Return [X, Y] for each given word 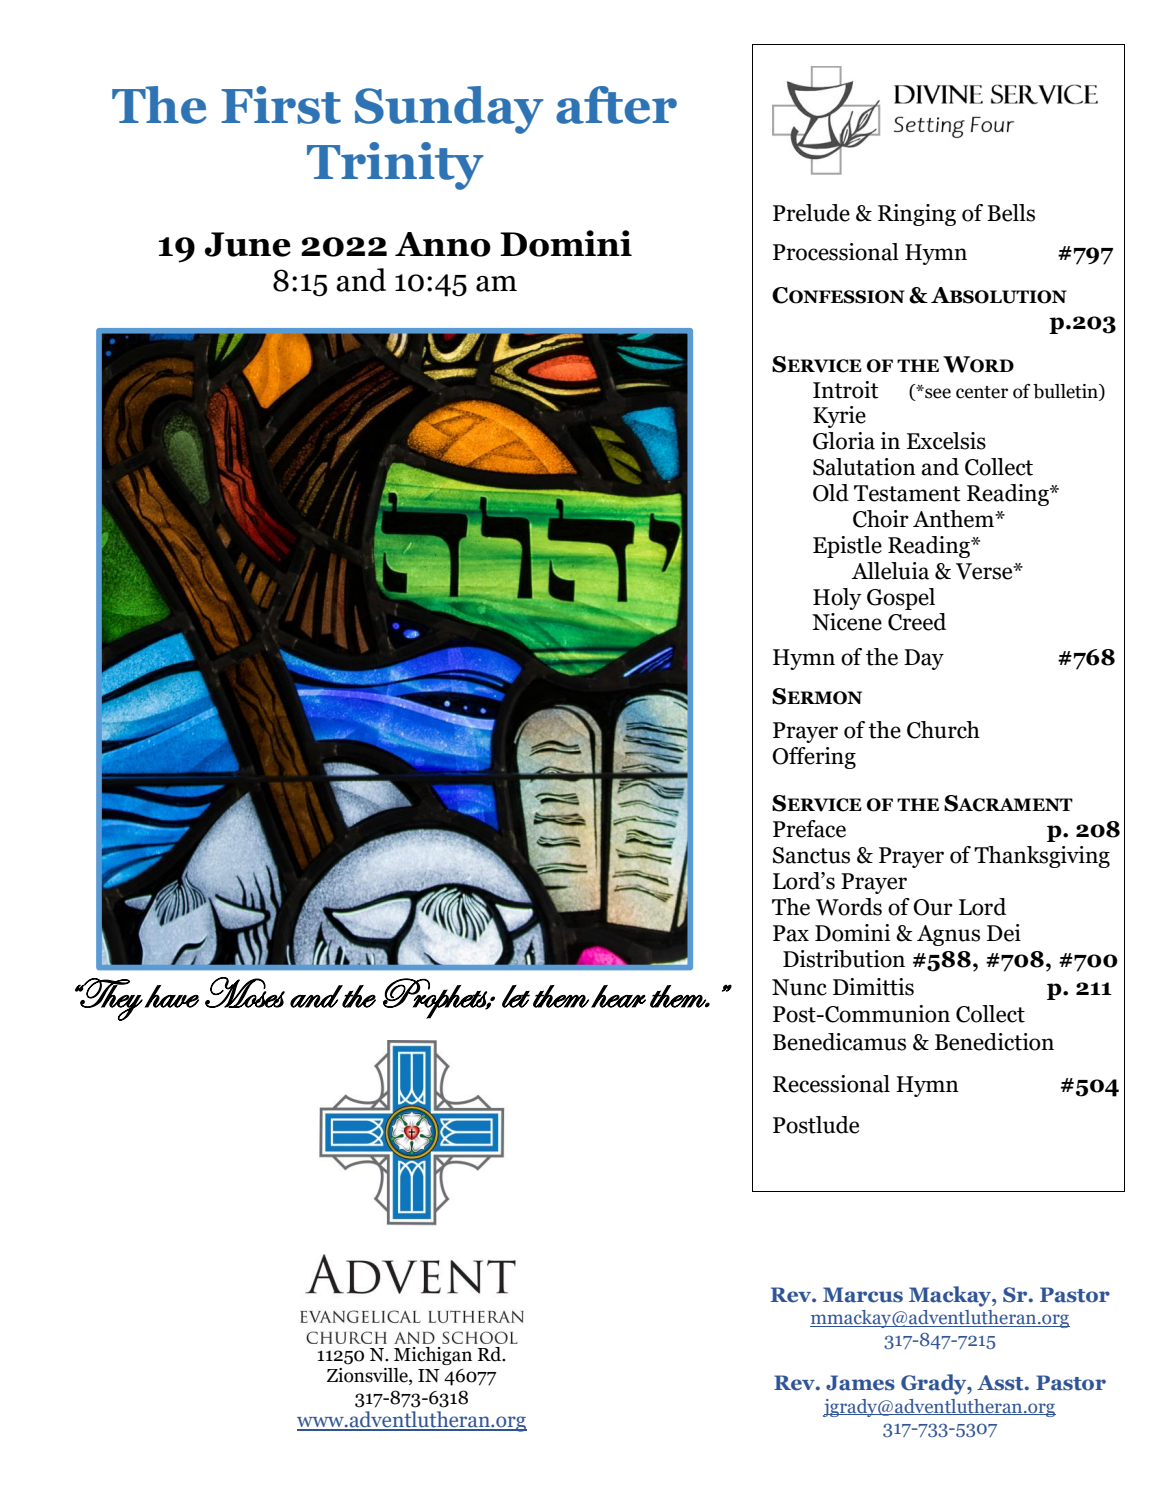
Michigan [433, 1356]
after [616, 105]
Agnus [948, 935]
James [860, 1383]
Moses [245, 992]
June [248, 244]
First [281, 105]
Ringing [917, 215]
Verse [985, 571]
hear [618, 996]
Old [831, 493]
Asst [1001, 1383]
